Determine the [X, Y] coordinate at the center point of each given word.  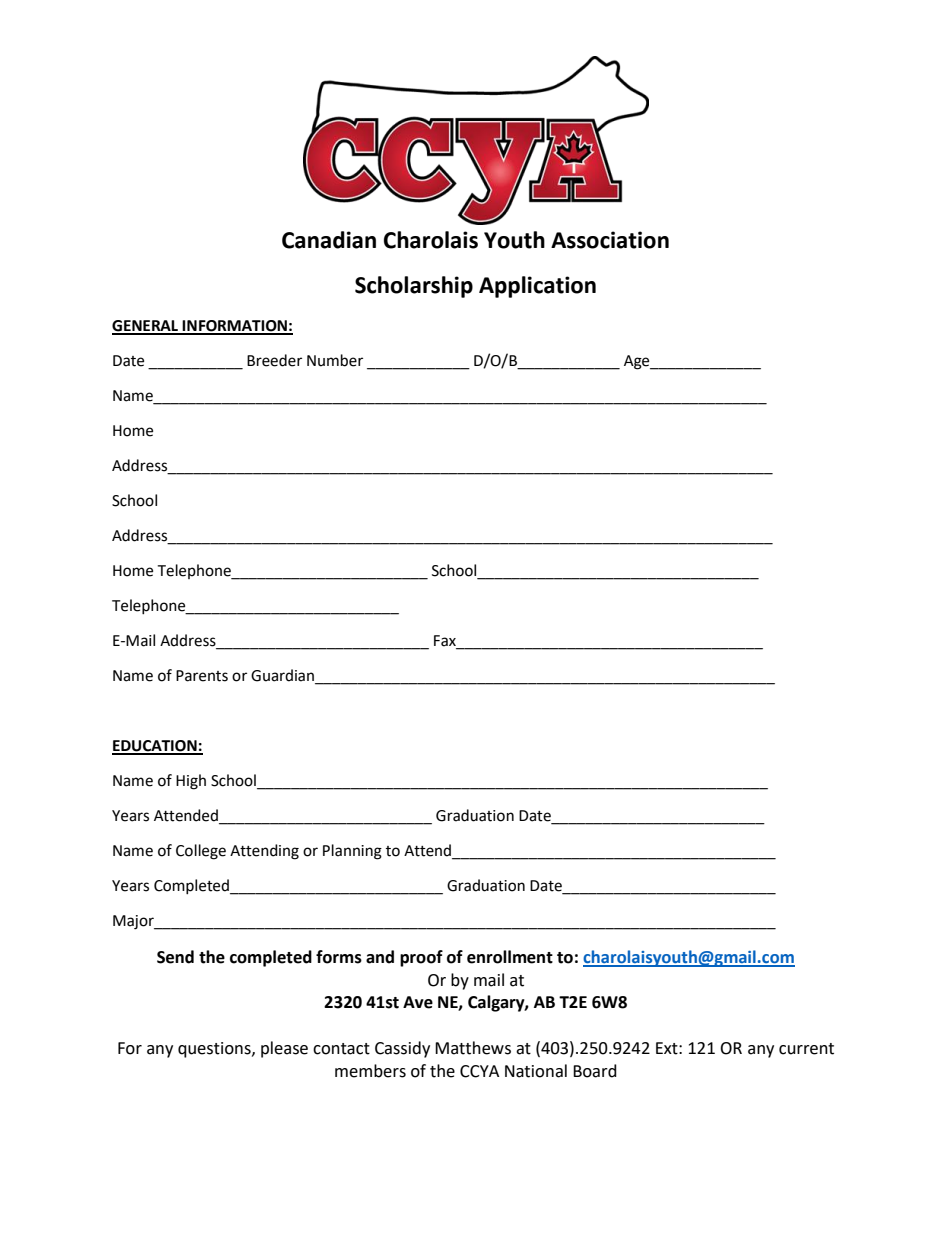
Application [537, 287]
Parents [202, 676]
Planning [352, 852]
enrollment [510, 957]
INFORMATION [235, 327]
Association [610, 240]
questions [215, 1050]
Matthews [473, 1048]
